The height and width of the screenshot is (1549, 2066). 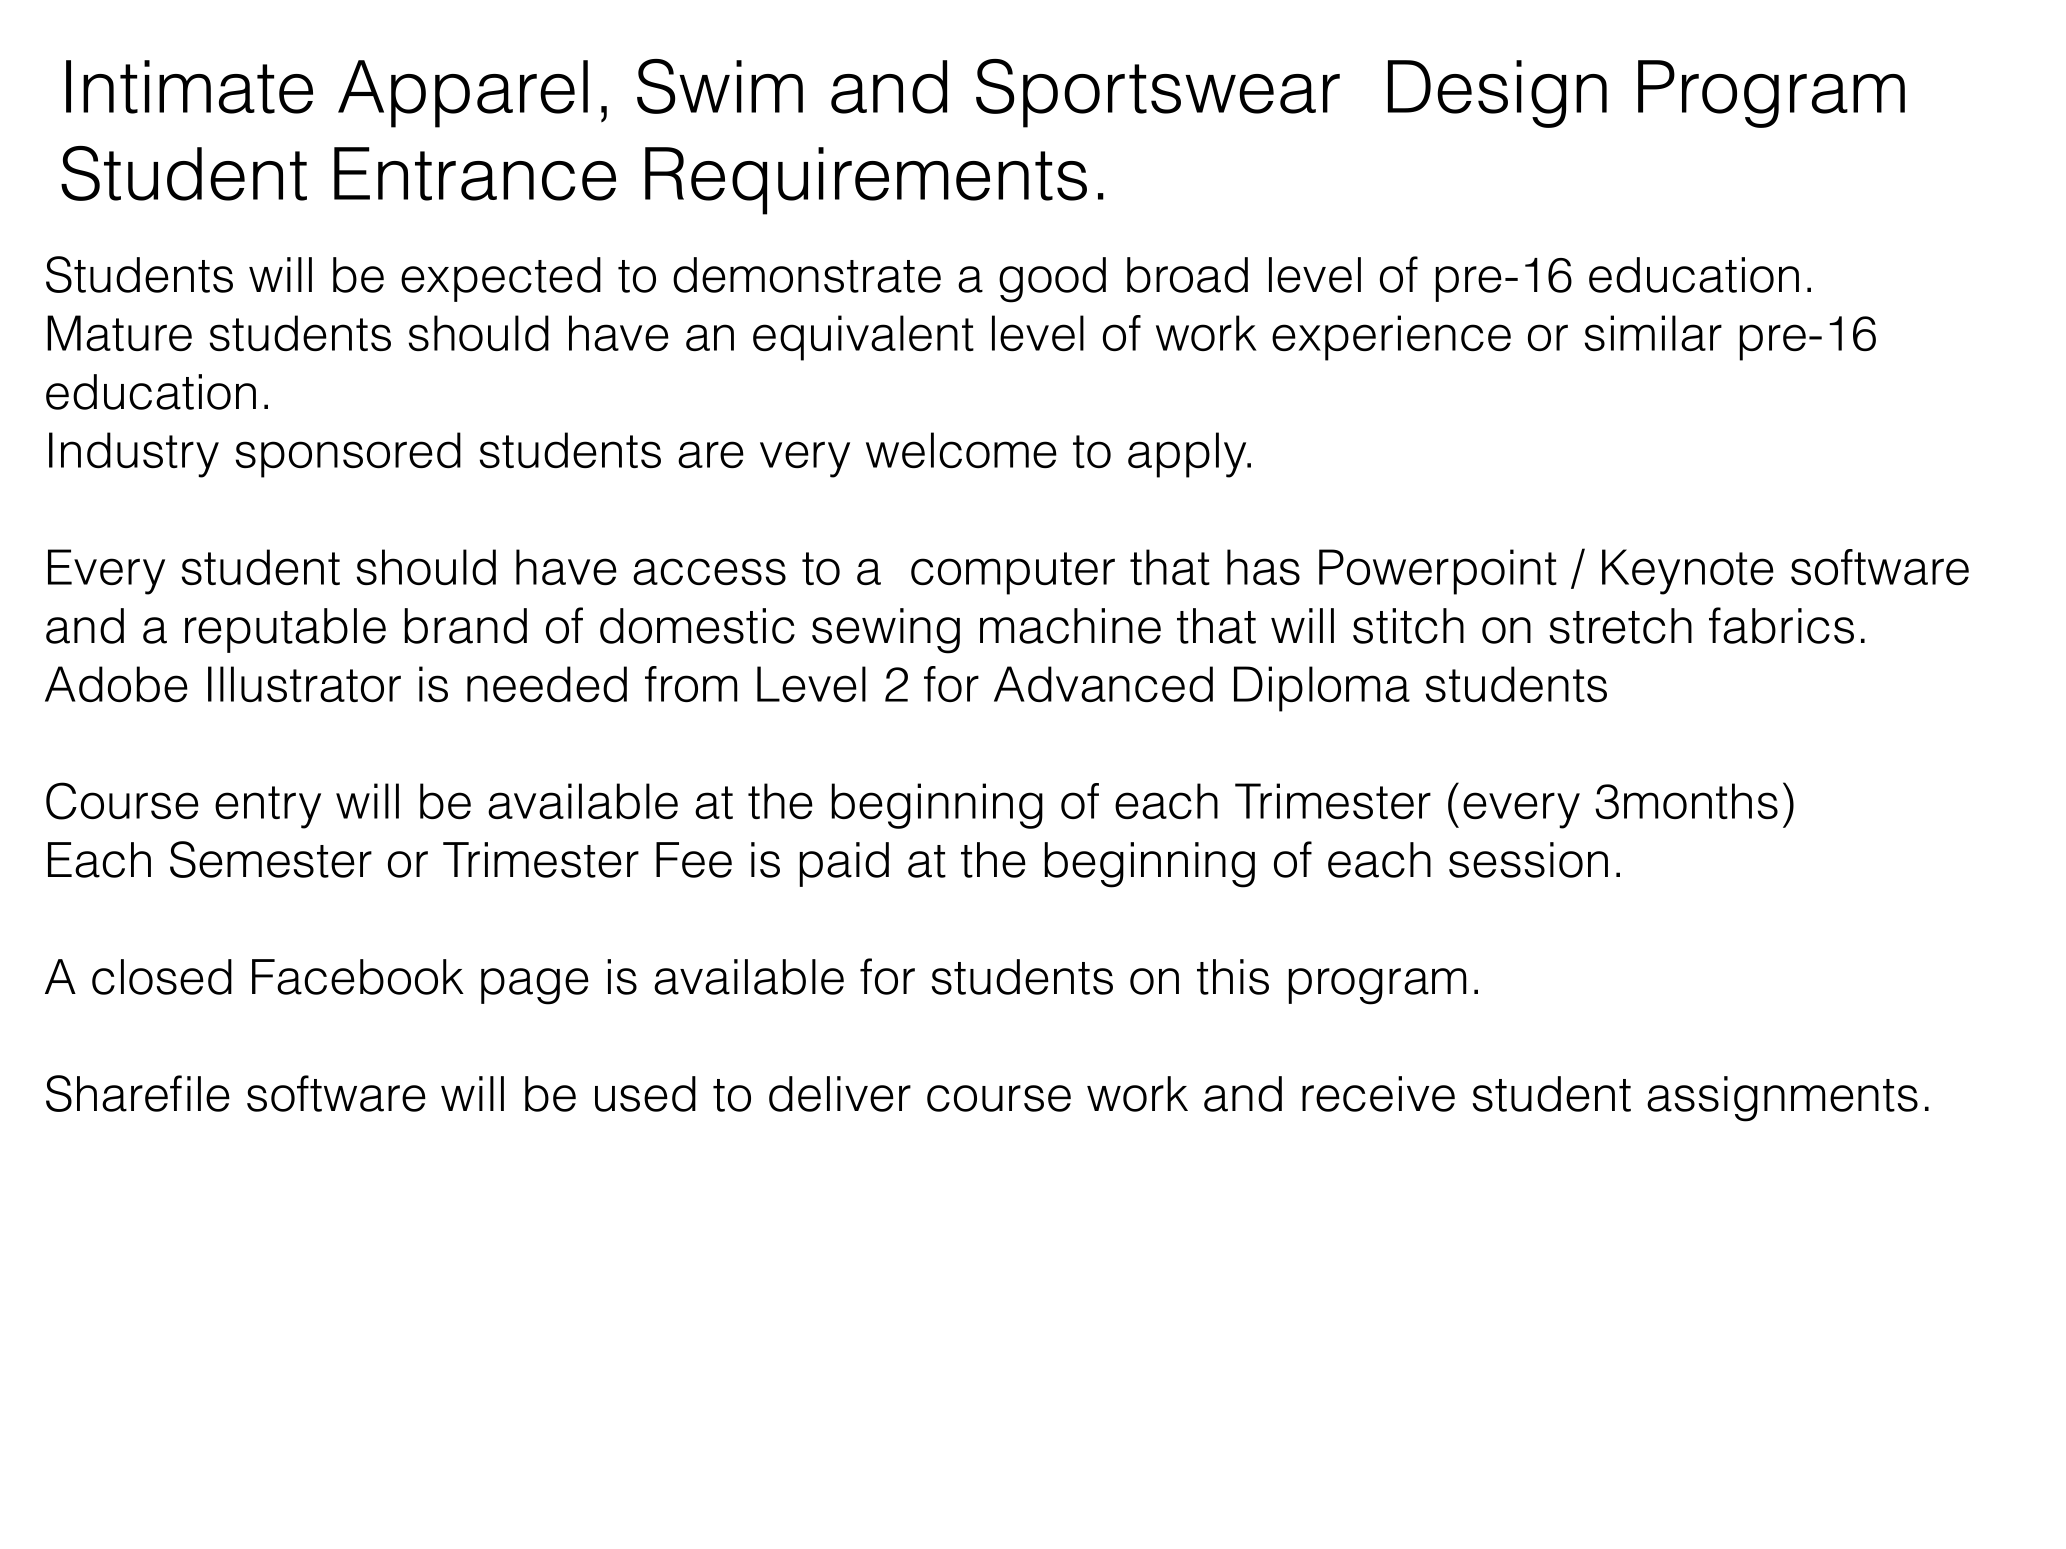 I want to click on Sportswear, so click(x=1158, y=93).
